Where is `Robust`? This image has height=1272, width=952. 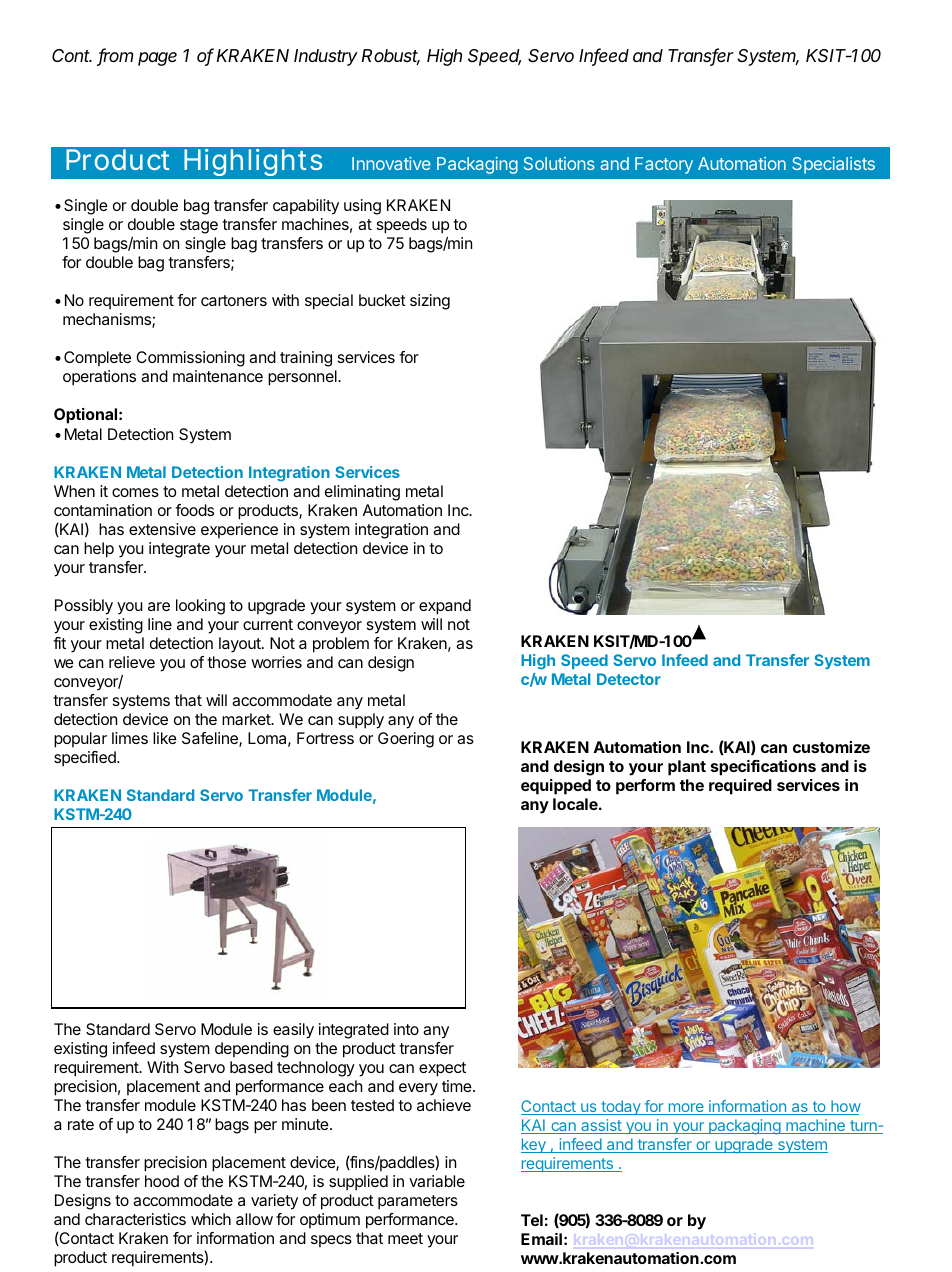 Robust is located at coordinates (391, 57).
